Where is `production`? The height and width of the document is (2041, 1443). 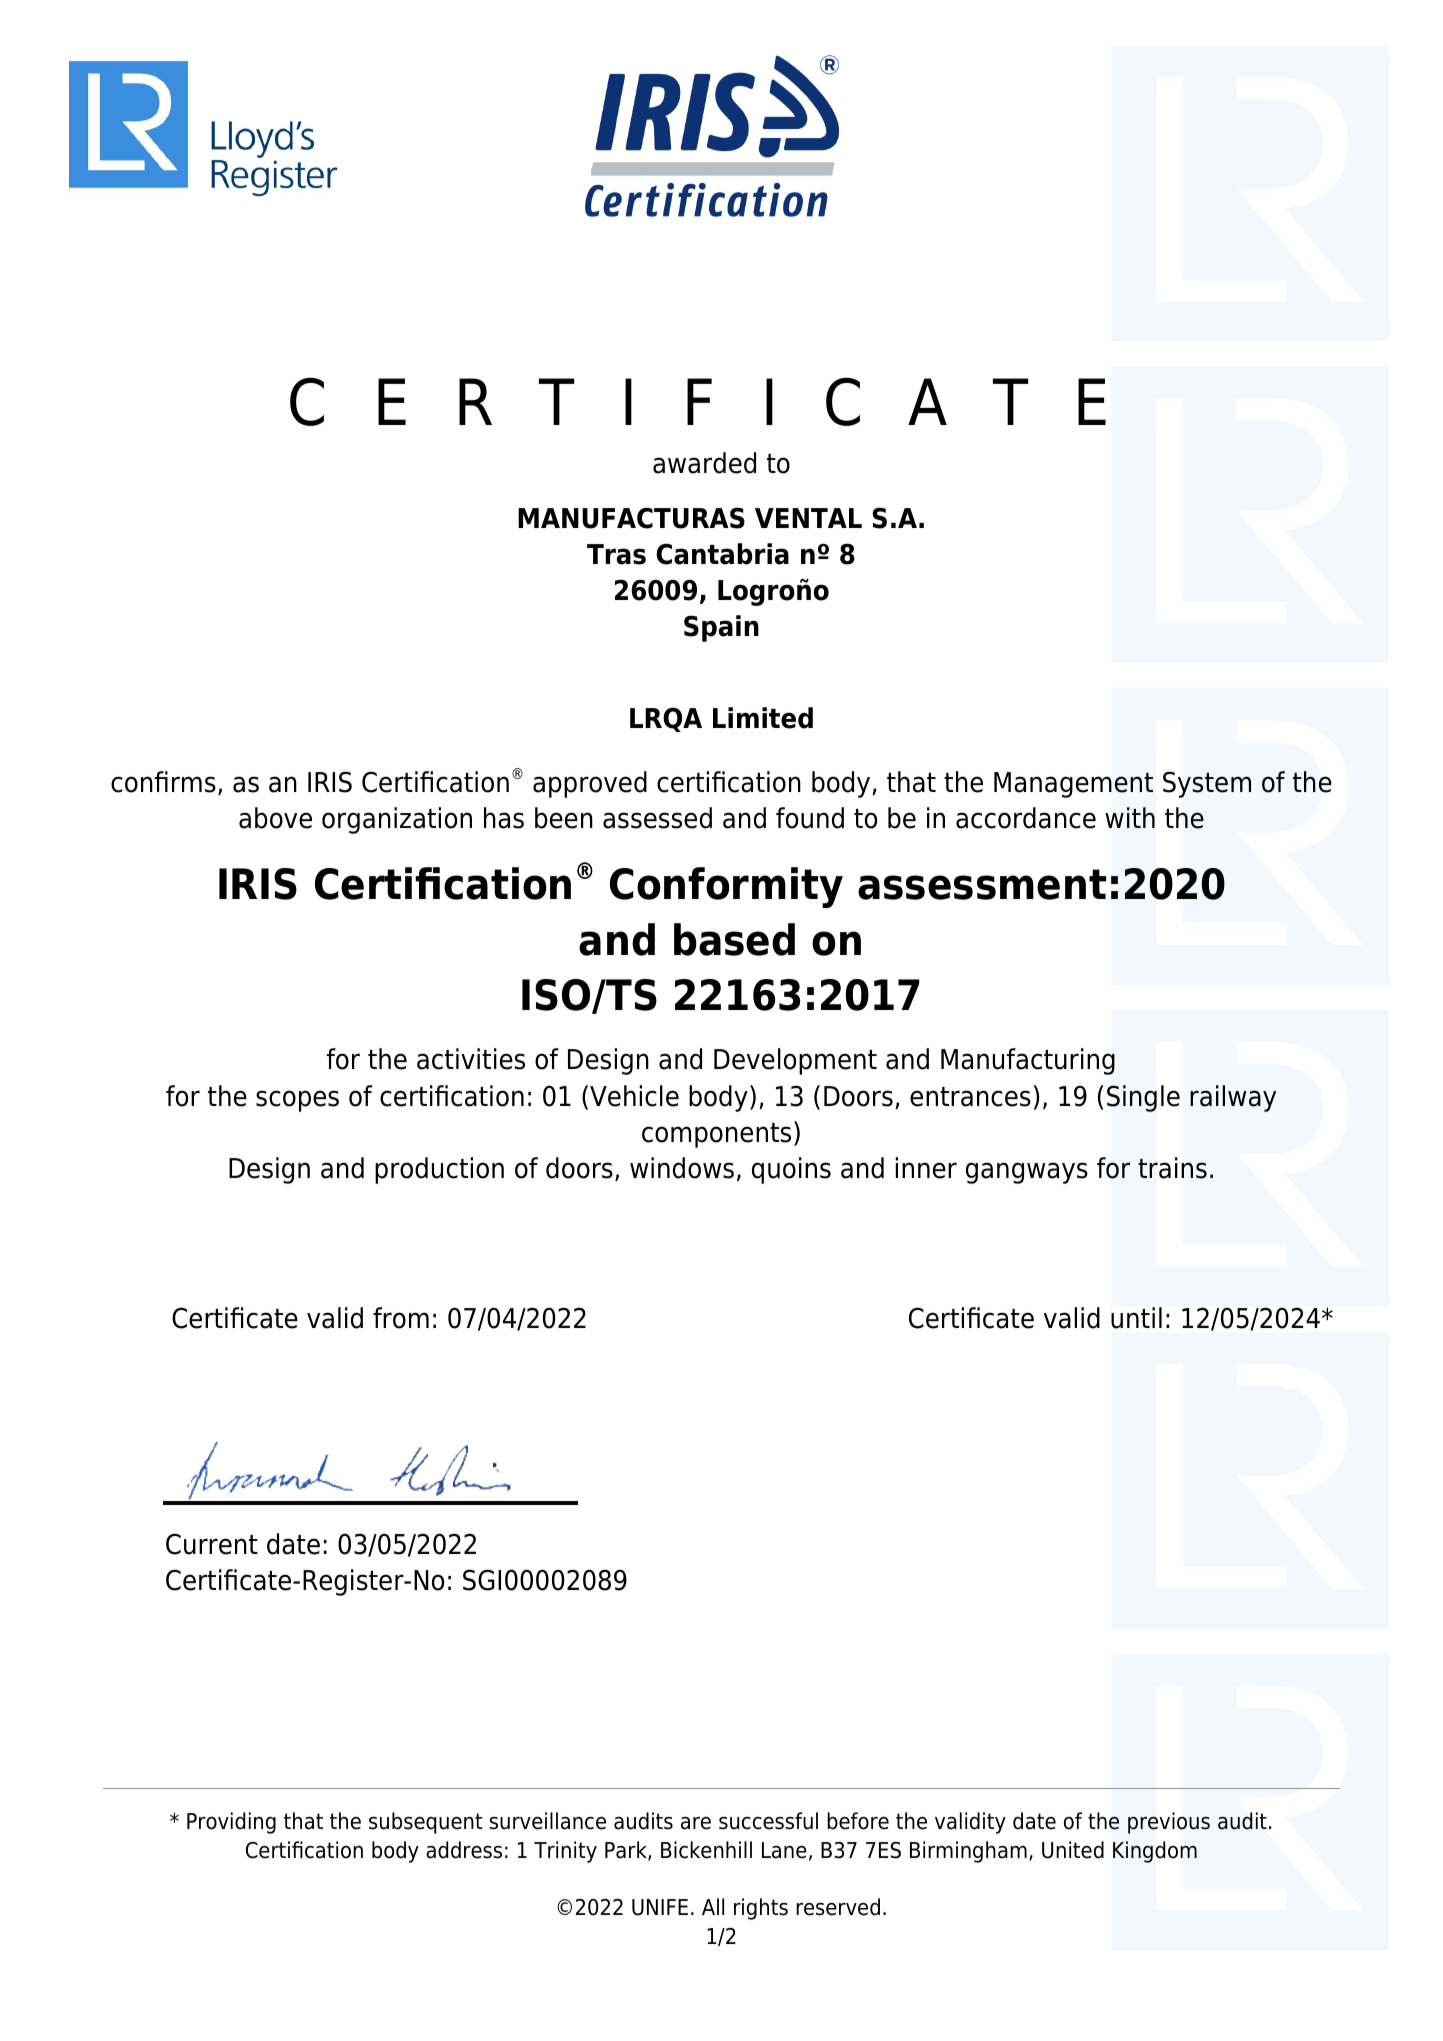
production is located at coordinates (439, 1170).
